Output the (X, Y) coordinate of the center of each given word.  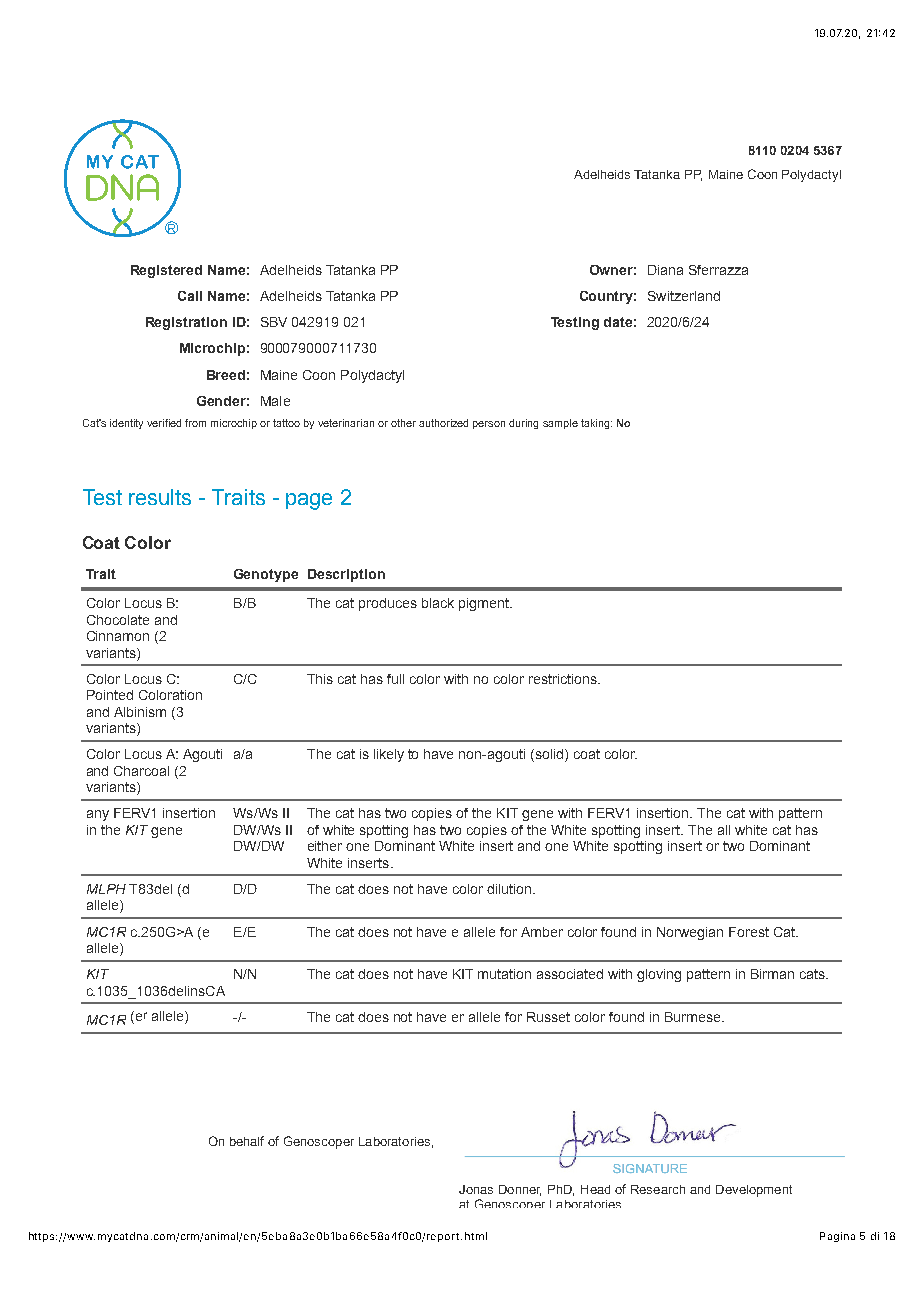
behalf (247, 1141)
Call (190, 296)
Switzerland (684, 296)
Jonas (476, 1189)
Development (754, 1191)
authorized (443, 423)
